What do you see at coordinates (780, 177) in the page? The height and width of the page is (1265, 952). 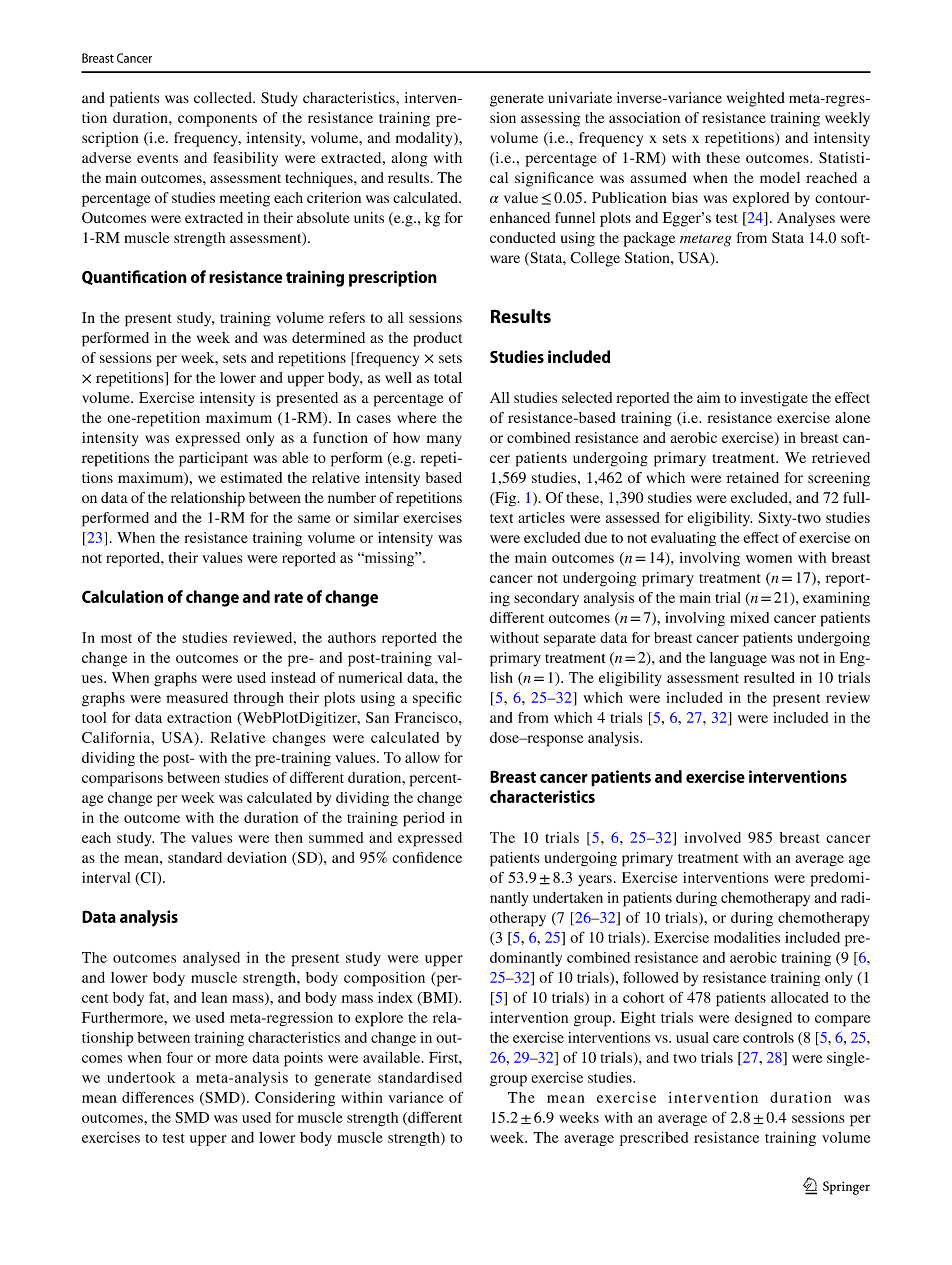 I see `model` at bounding box center [780, 177].
